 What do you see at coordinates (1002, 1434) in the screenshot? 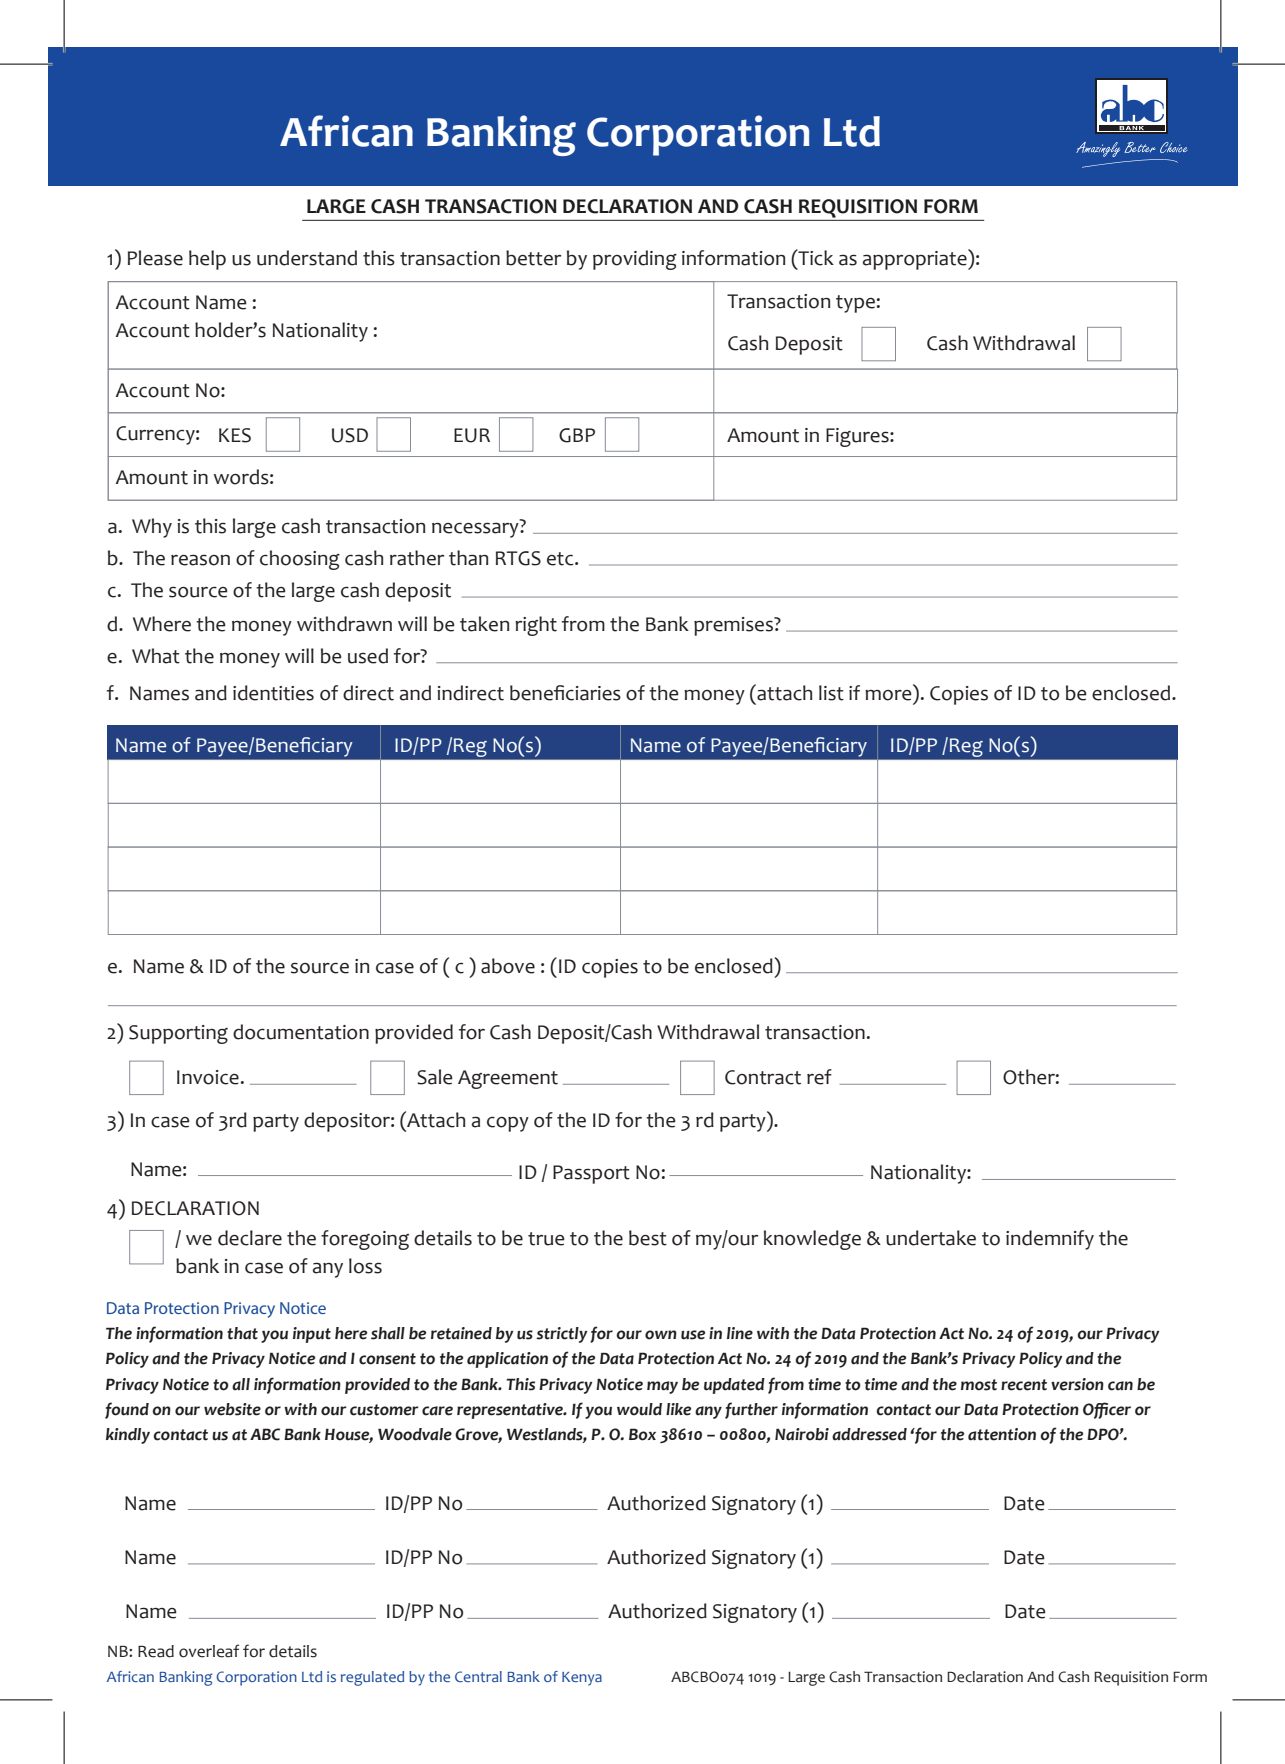
I see `attention` at bounding box center [1002, 1434].
